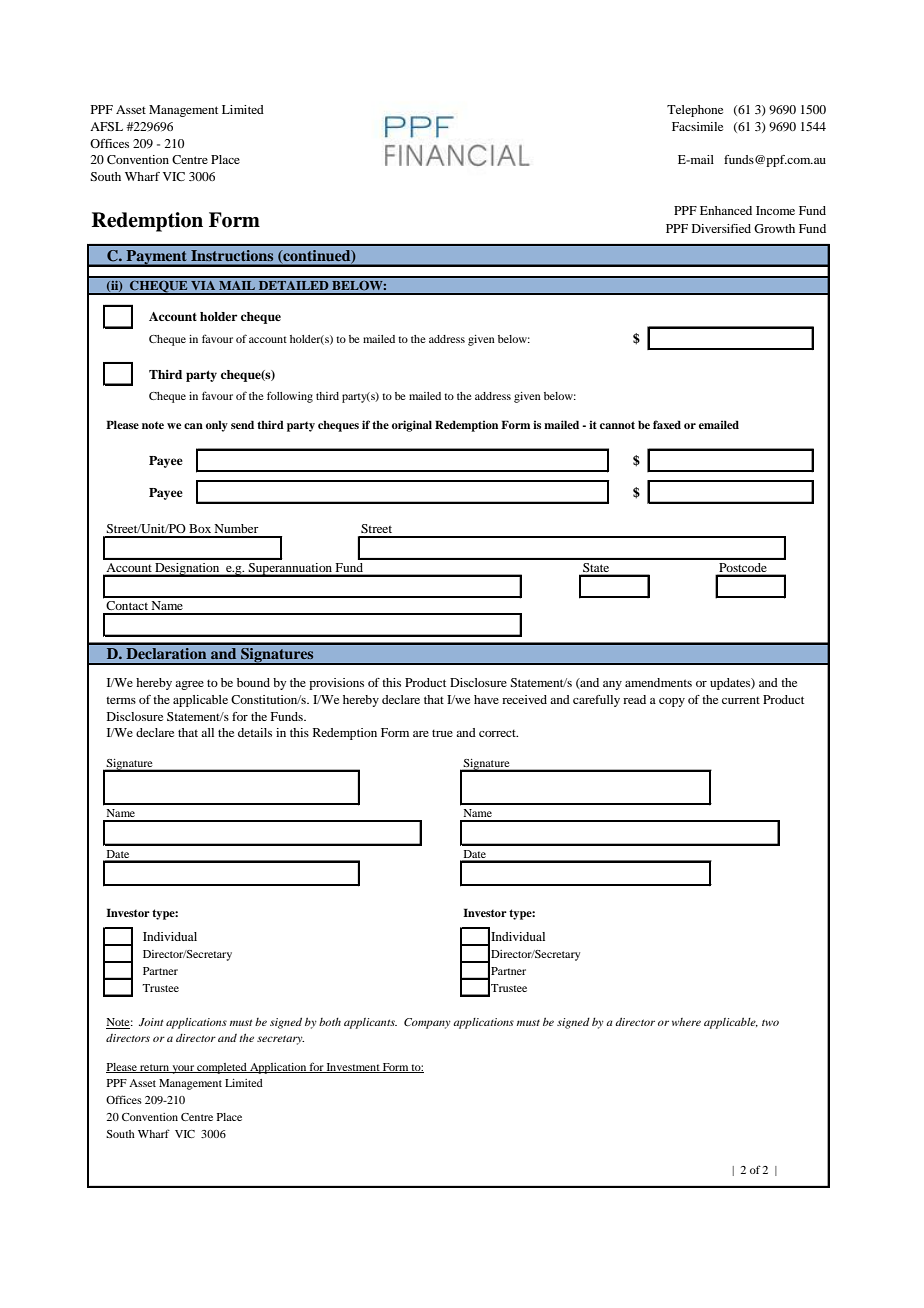  I want to click on only, so click(217, 426).
